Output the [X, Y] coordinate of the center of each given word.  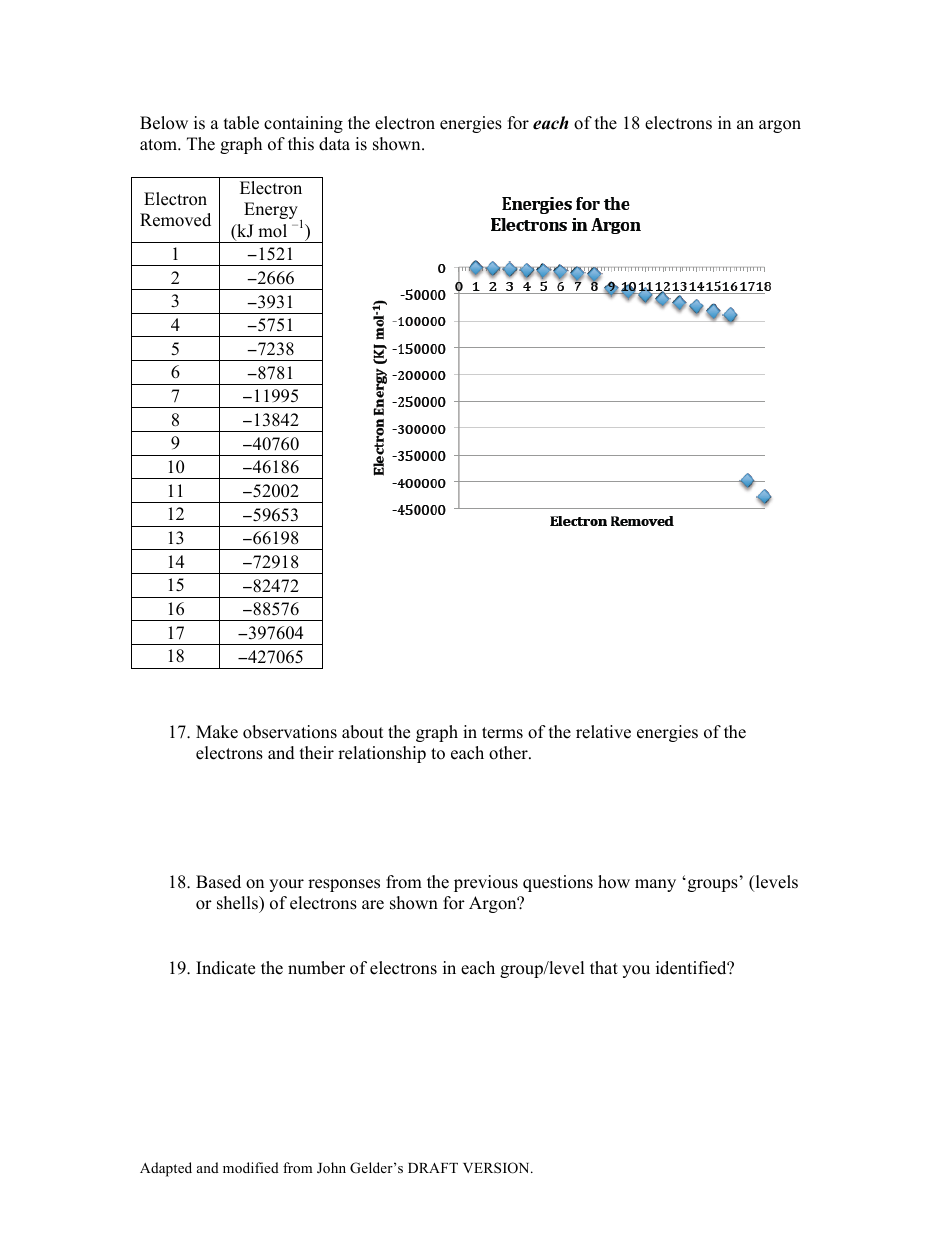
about [363, 732]
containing [303, 124]
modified [251, 1167]
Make [217, 732]
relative [603, 732]
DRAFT [433, 1168]
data [334, 144]
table [241, 123]
